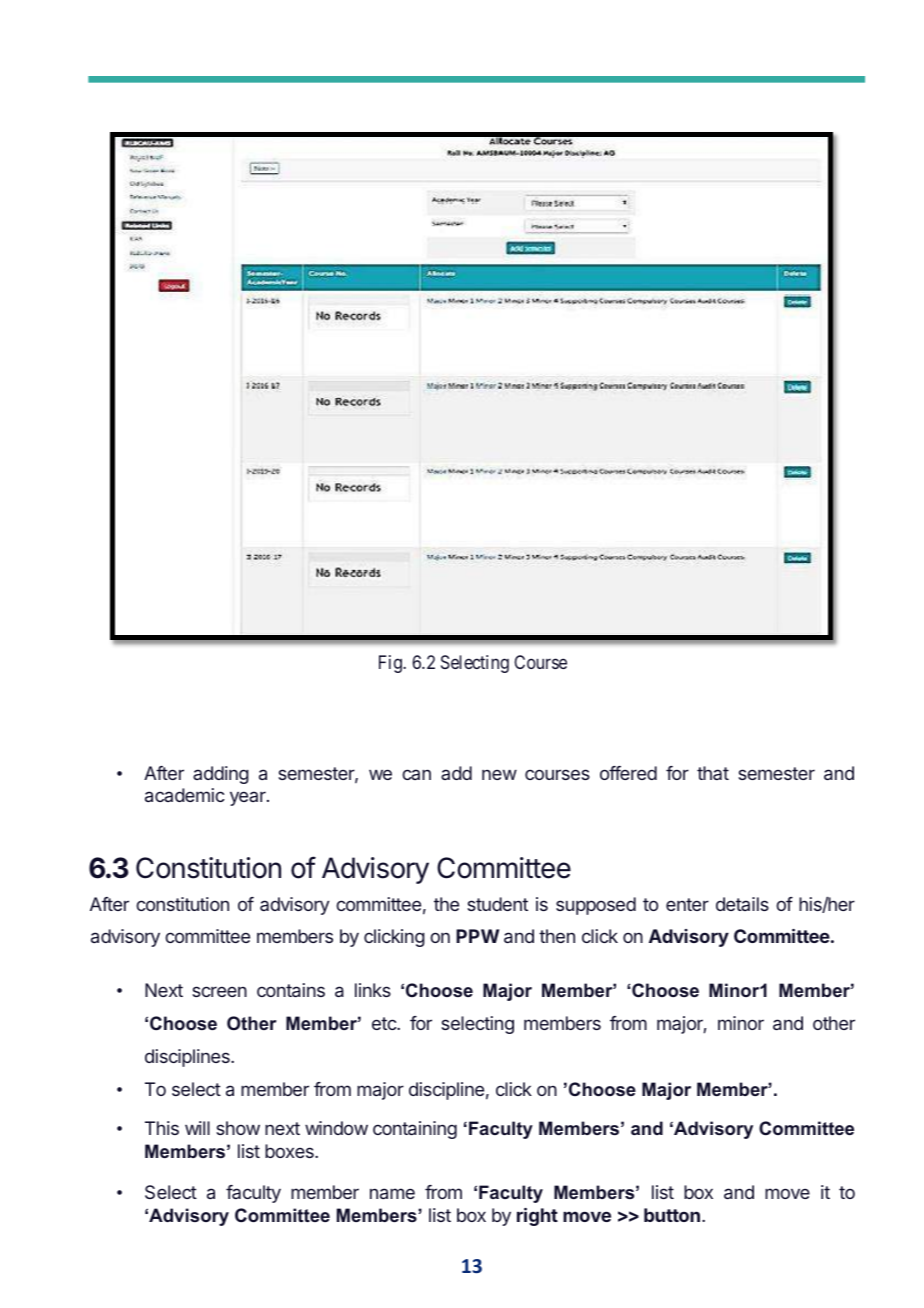 Image resolution: width=924 pixels, height=1308 pixels. Describe the element at coordinates (557, 936) in the page. I see `then` at that location.
